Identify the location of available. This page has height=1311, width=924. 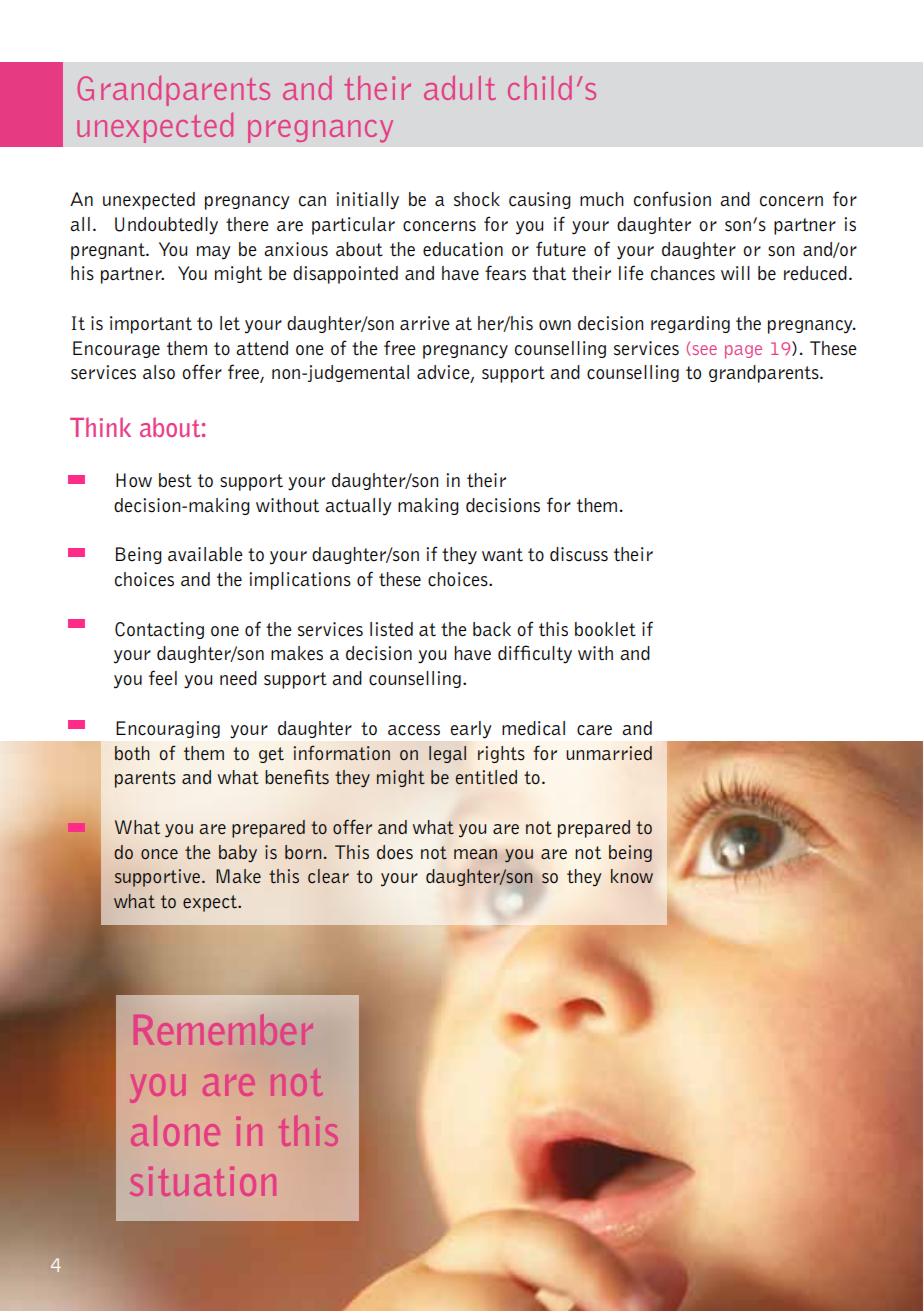
(205, 554).
